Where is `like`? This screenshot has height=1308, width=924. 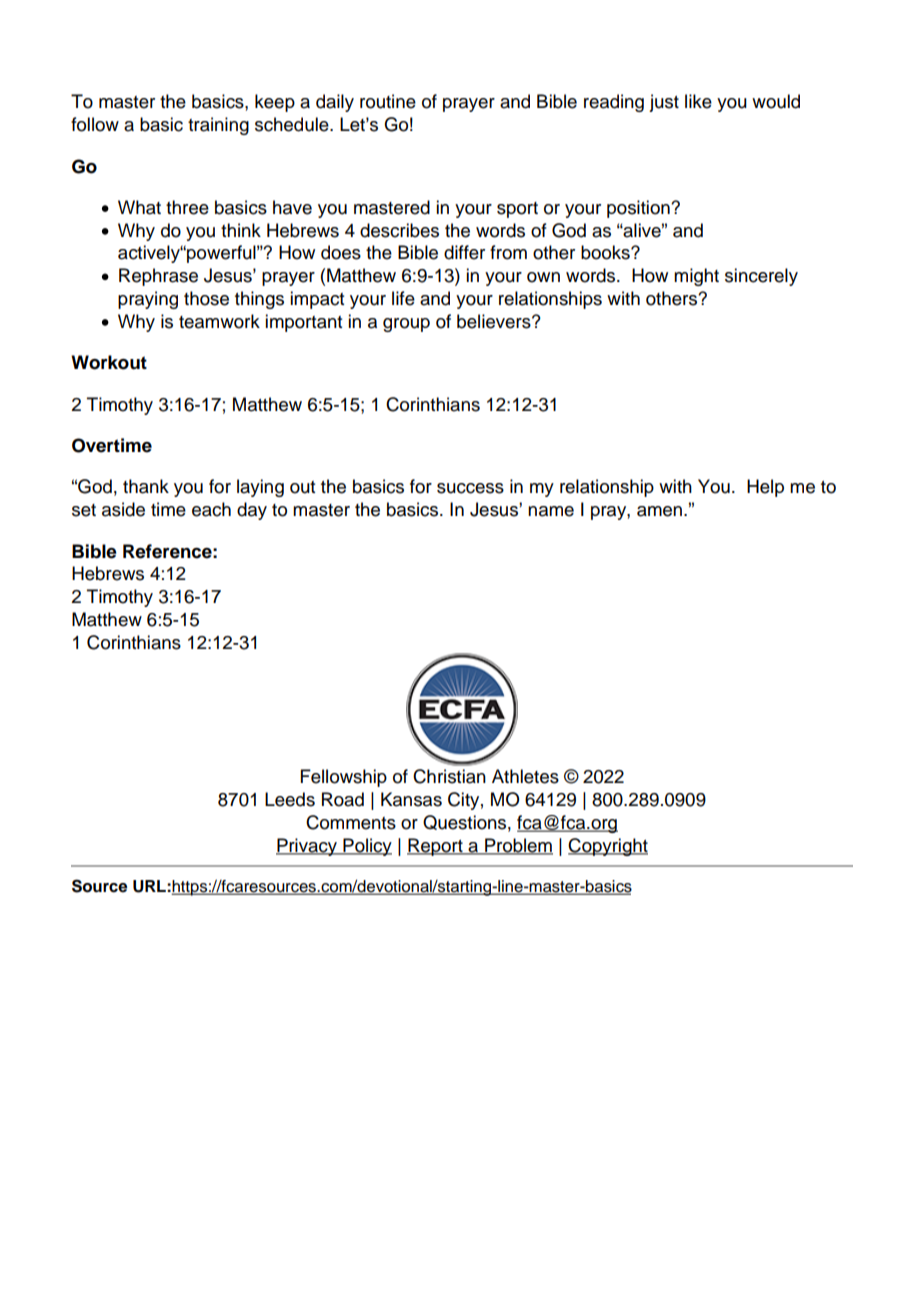
like is located at coordinates (698, 101).
